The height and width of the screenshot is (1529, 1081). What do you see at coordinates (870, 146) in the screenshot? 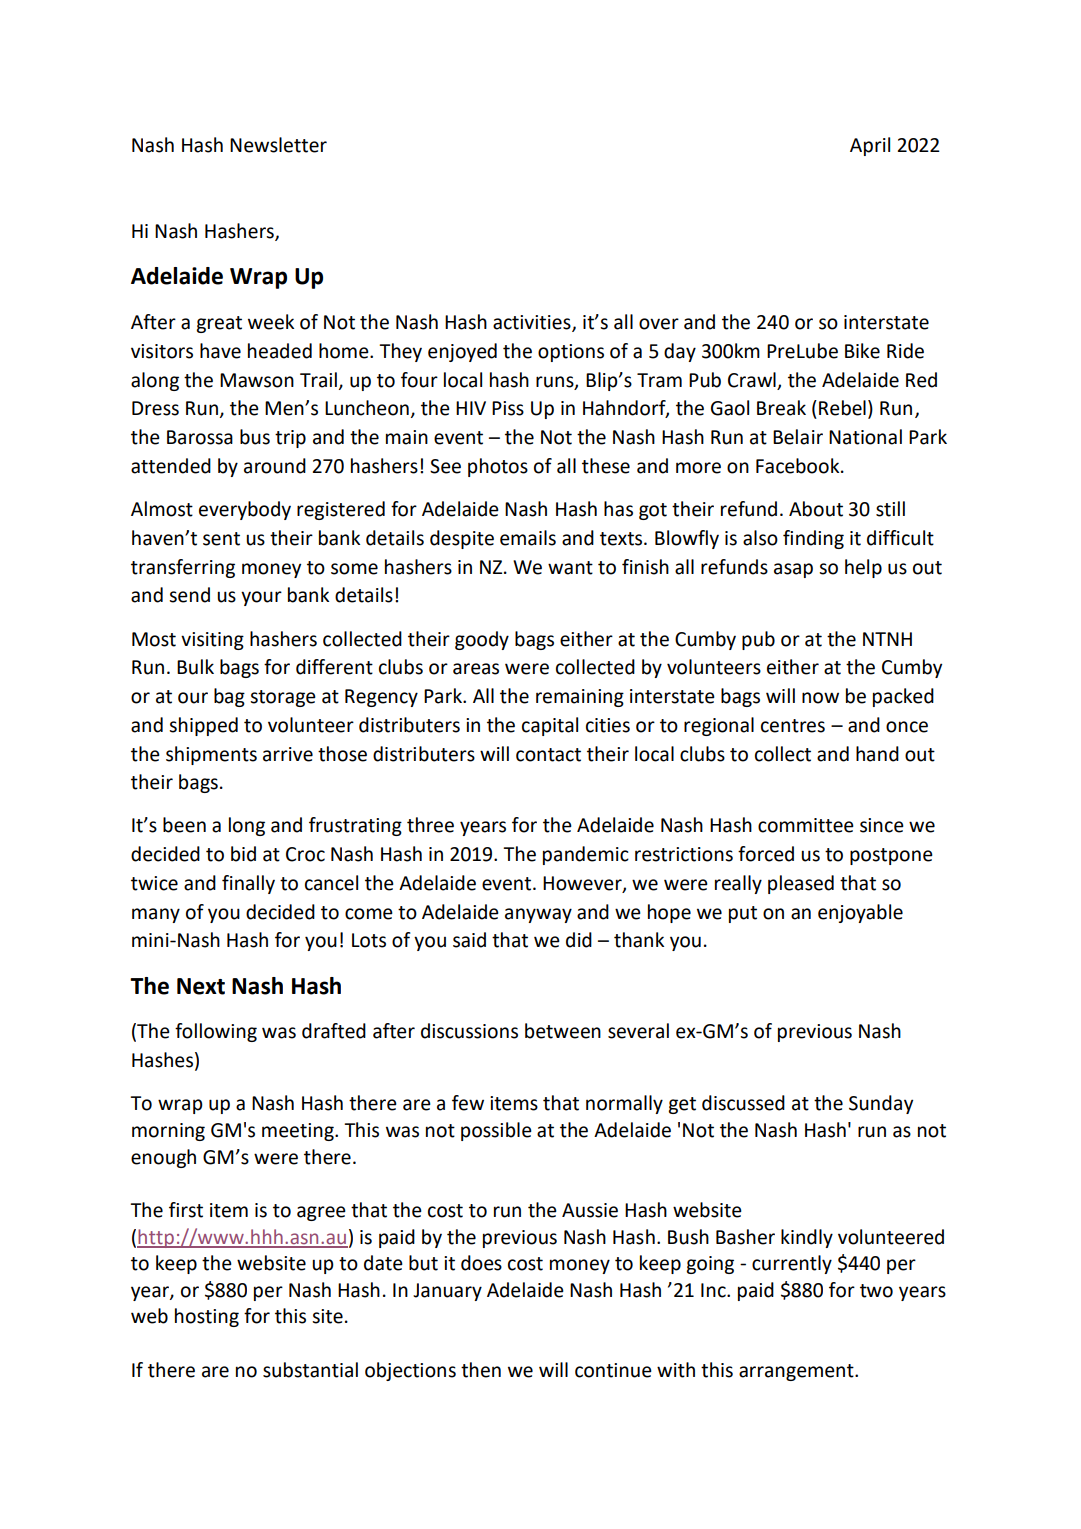
I see `April` at bounding box center [870, 146].
